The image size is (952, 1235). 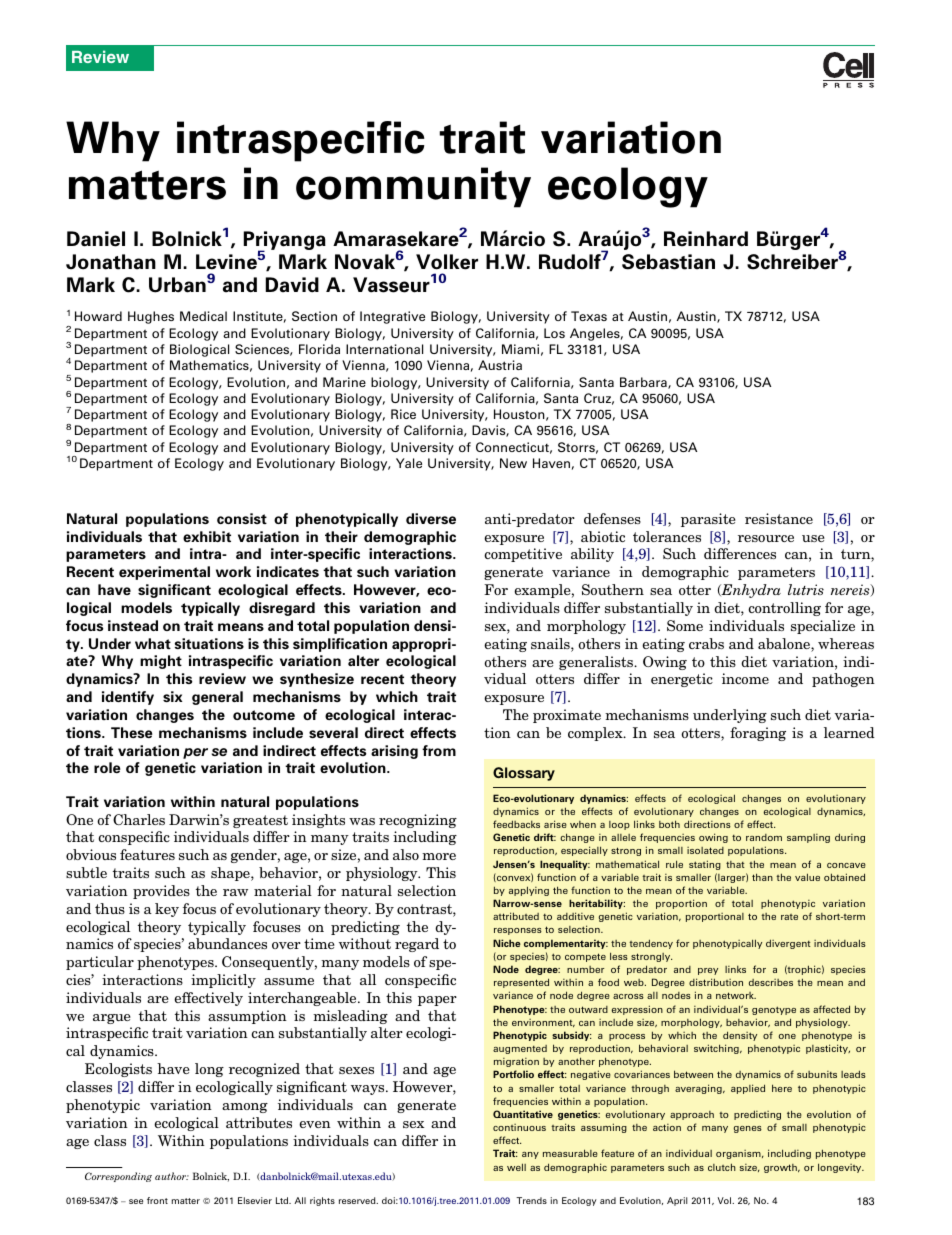 I want to click on Daniel, so click(x=96, y=239).
